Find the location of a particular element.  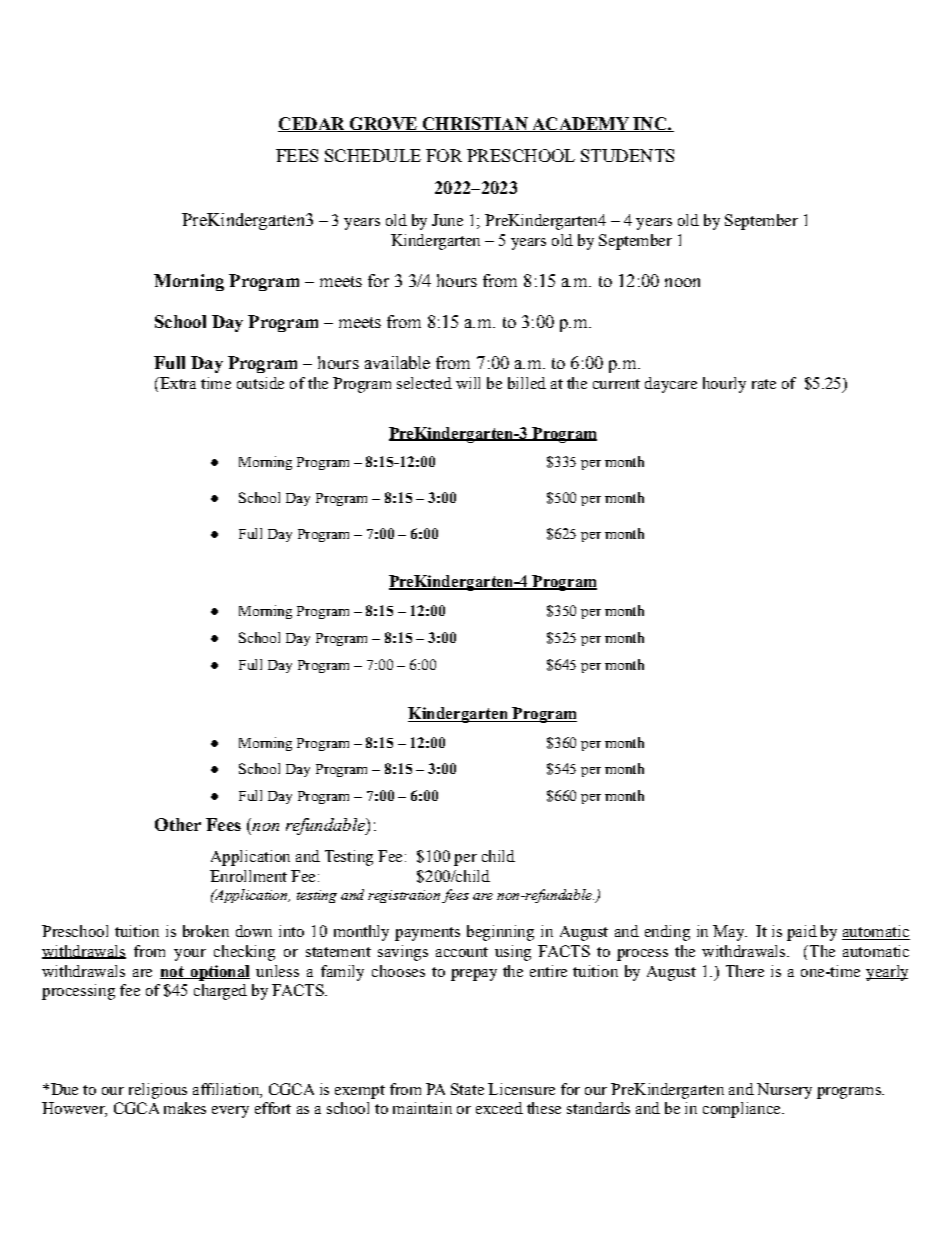

every is located at coordinates (230, 1112).
